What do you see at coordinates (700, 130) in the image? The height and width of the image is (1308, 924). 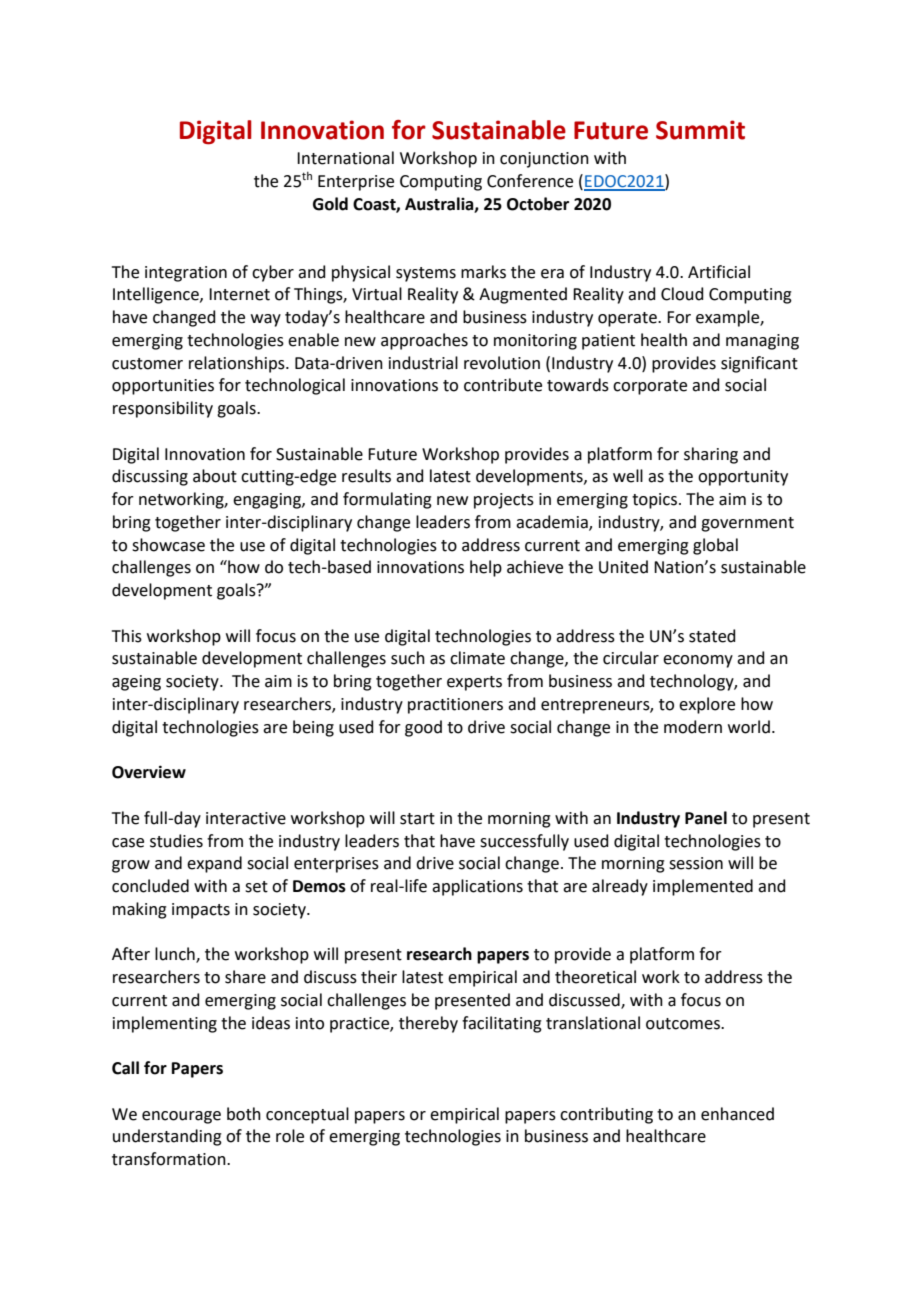 I see `Summit` at bounding box center [700, 130].
